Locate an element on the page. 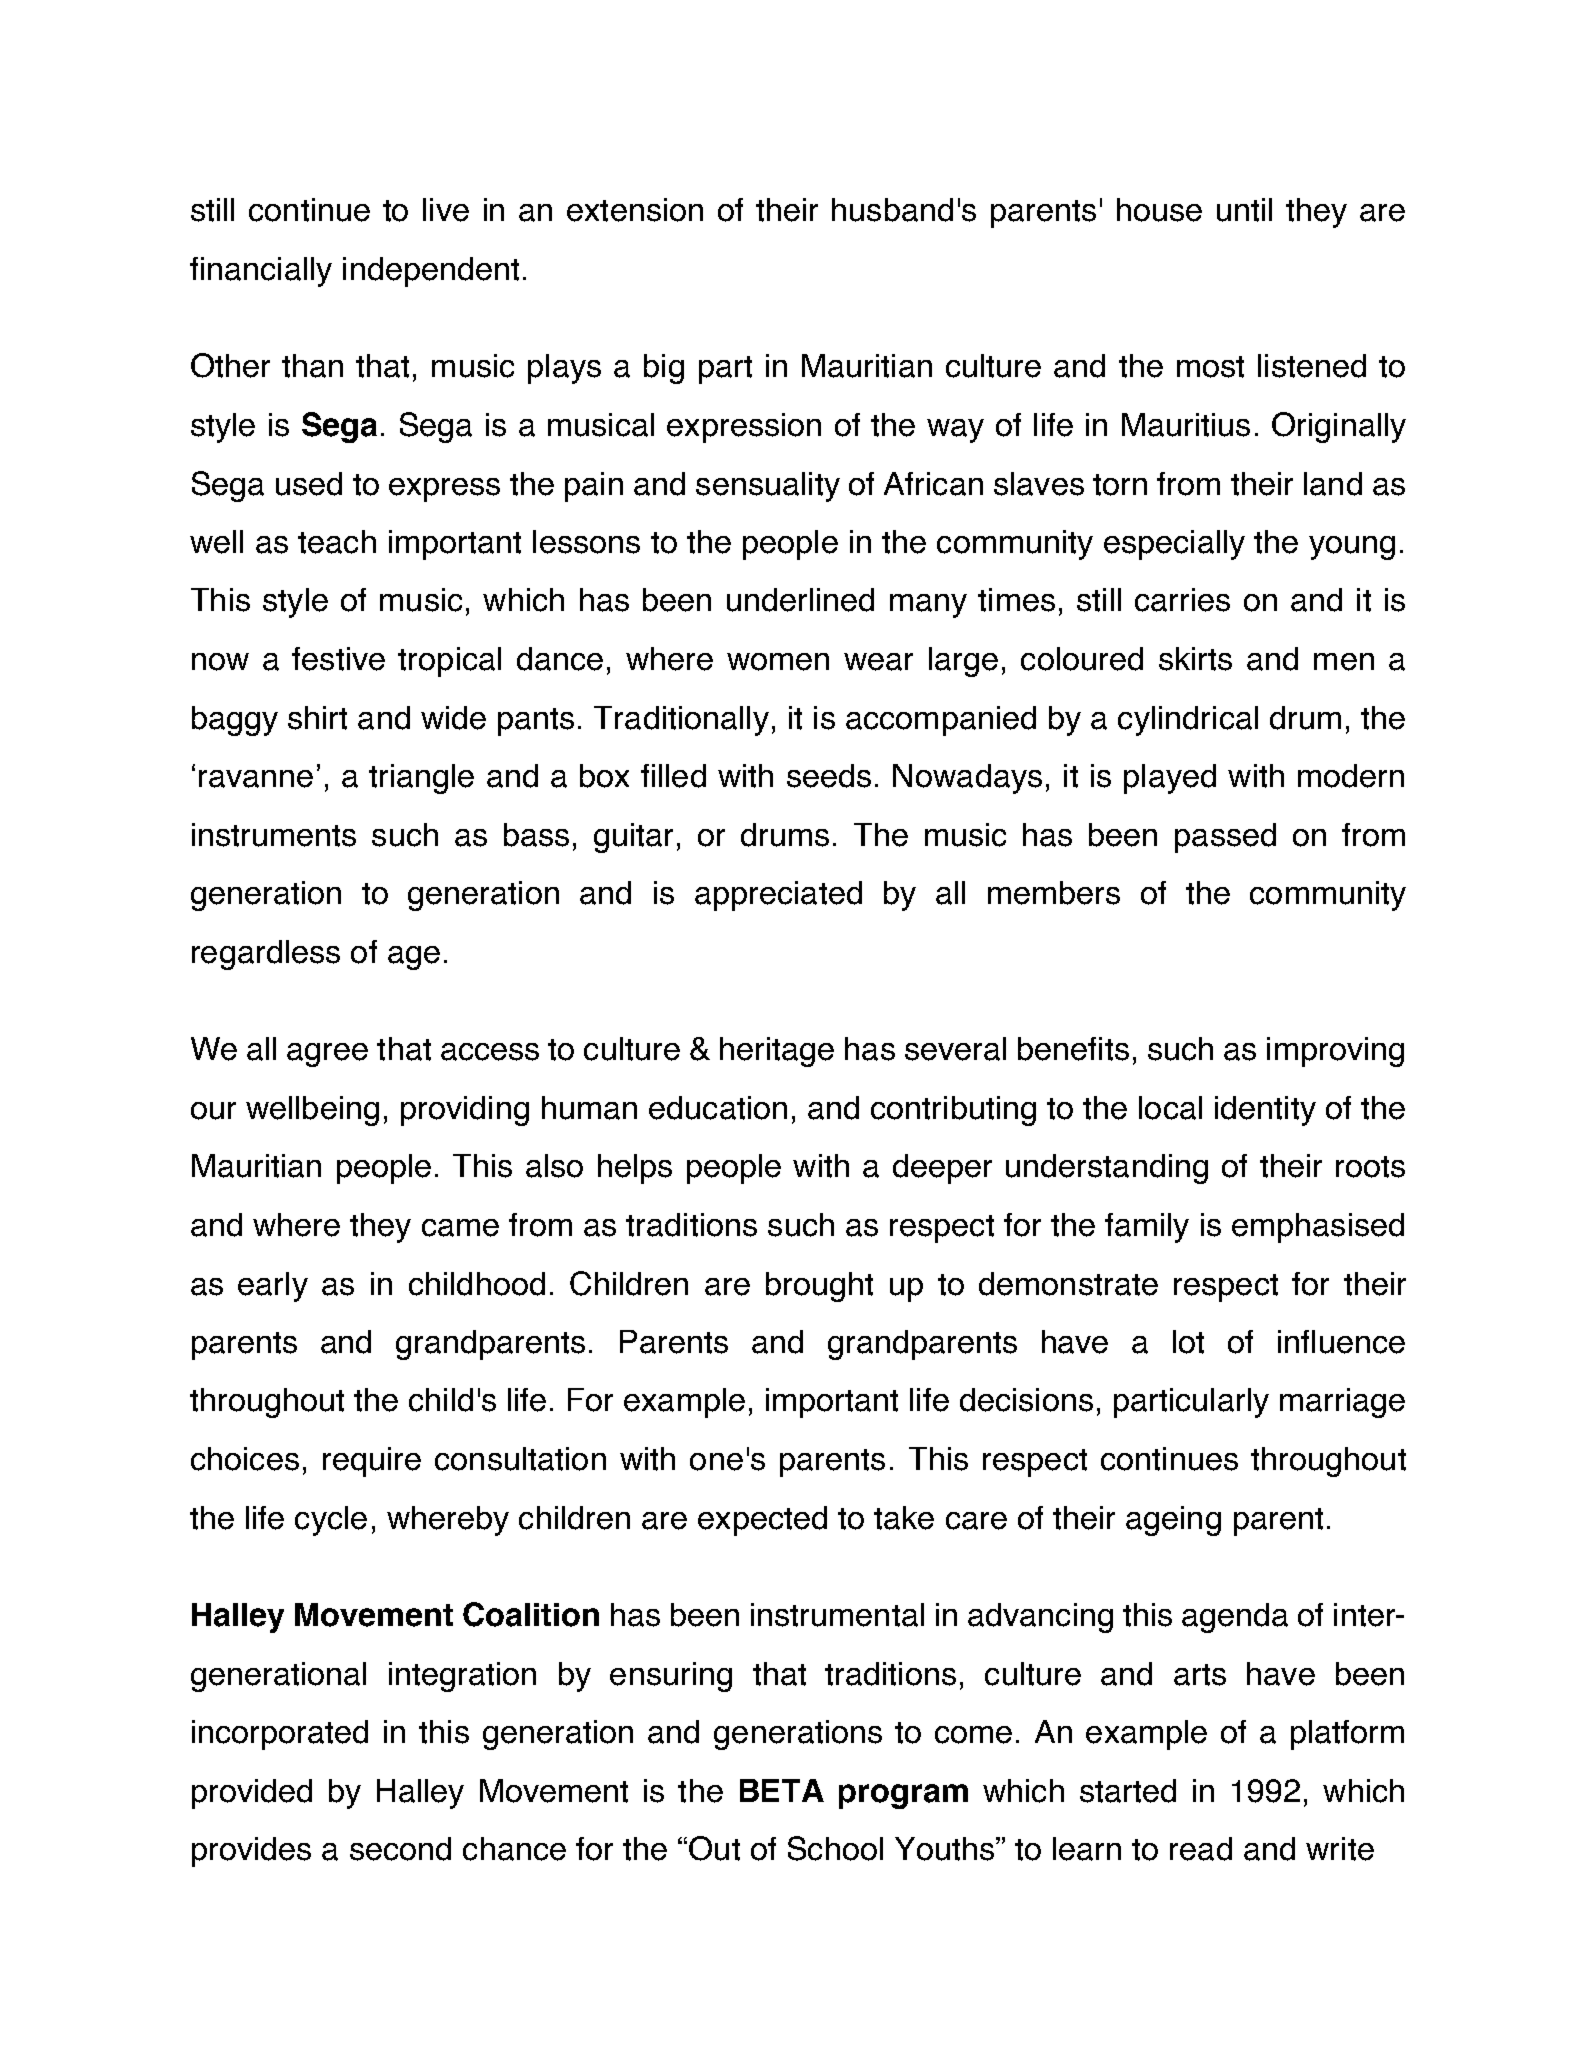  skirts is located at coordinates (1195, 659).
